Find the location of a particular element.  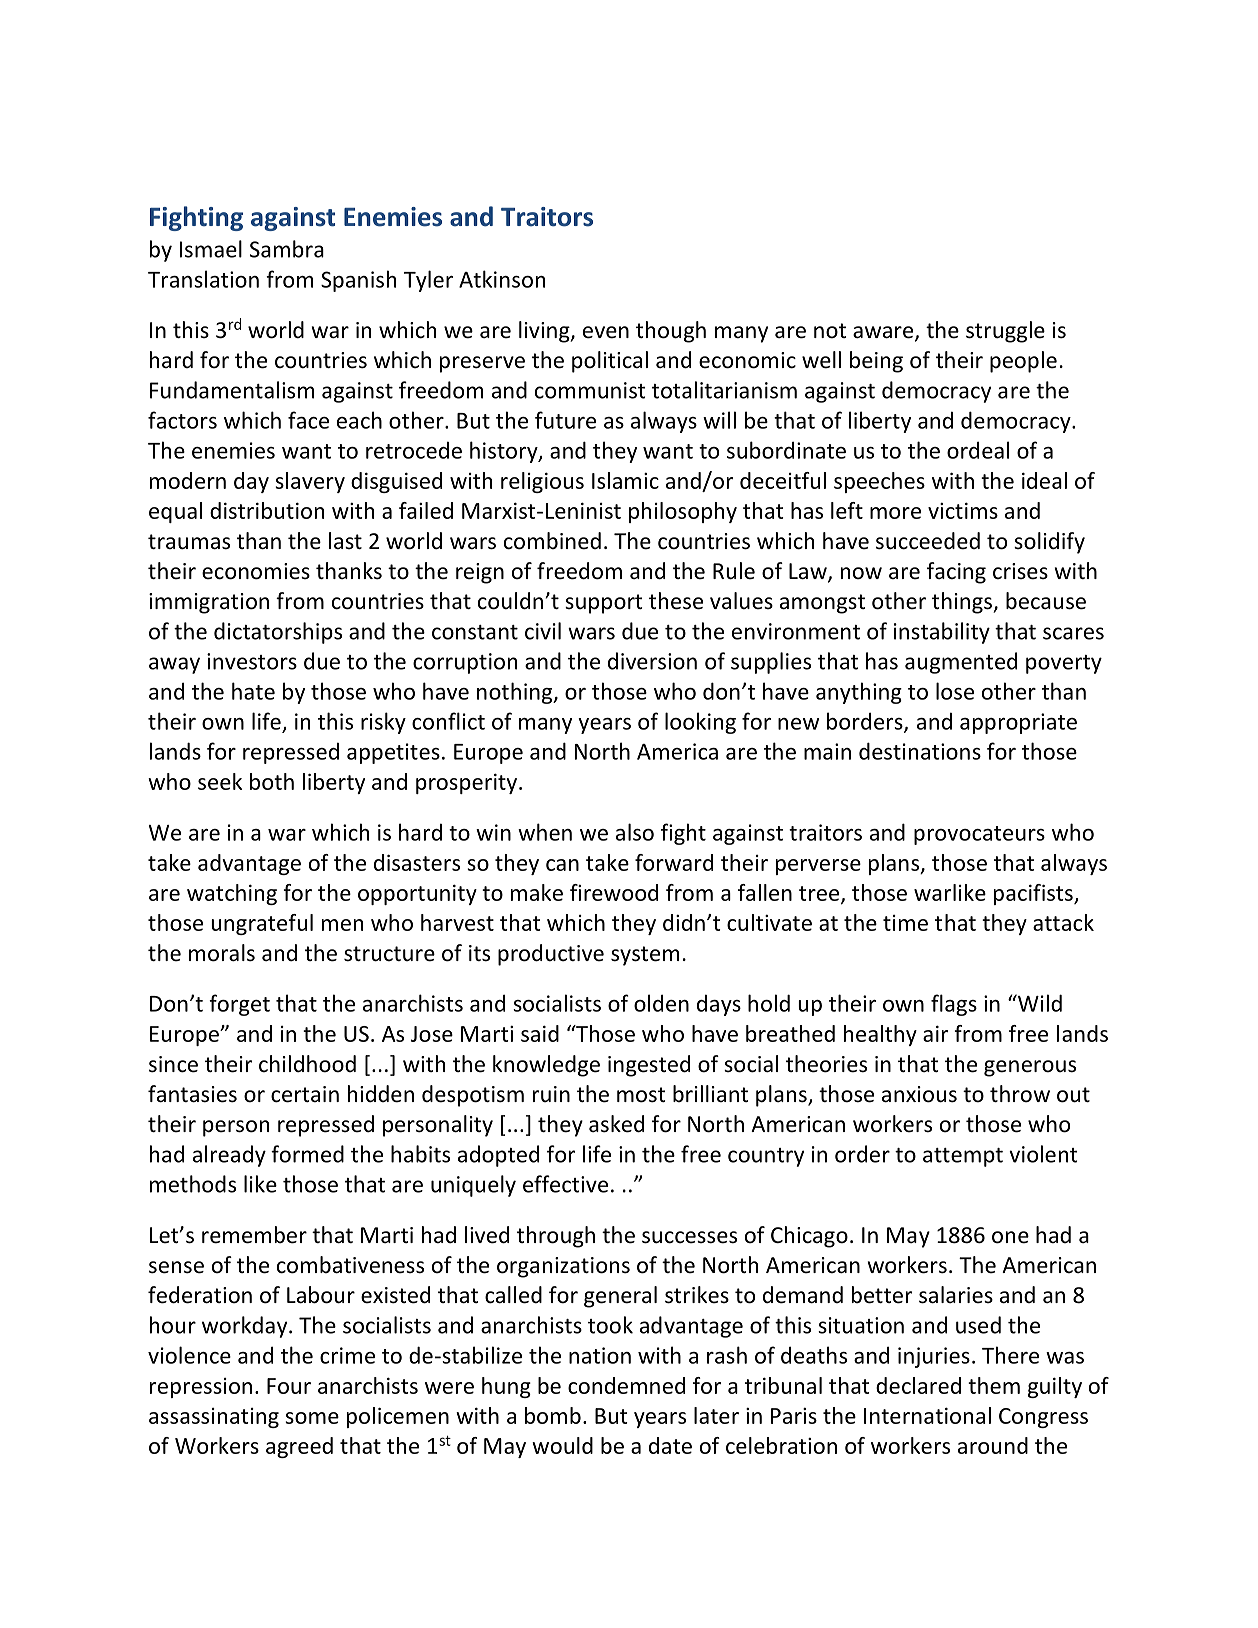

condemned is located at coordinates (626, 1385).
